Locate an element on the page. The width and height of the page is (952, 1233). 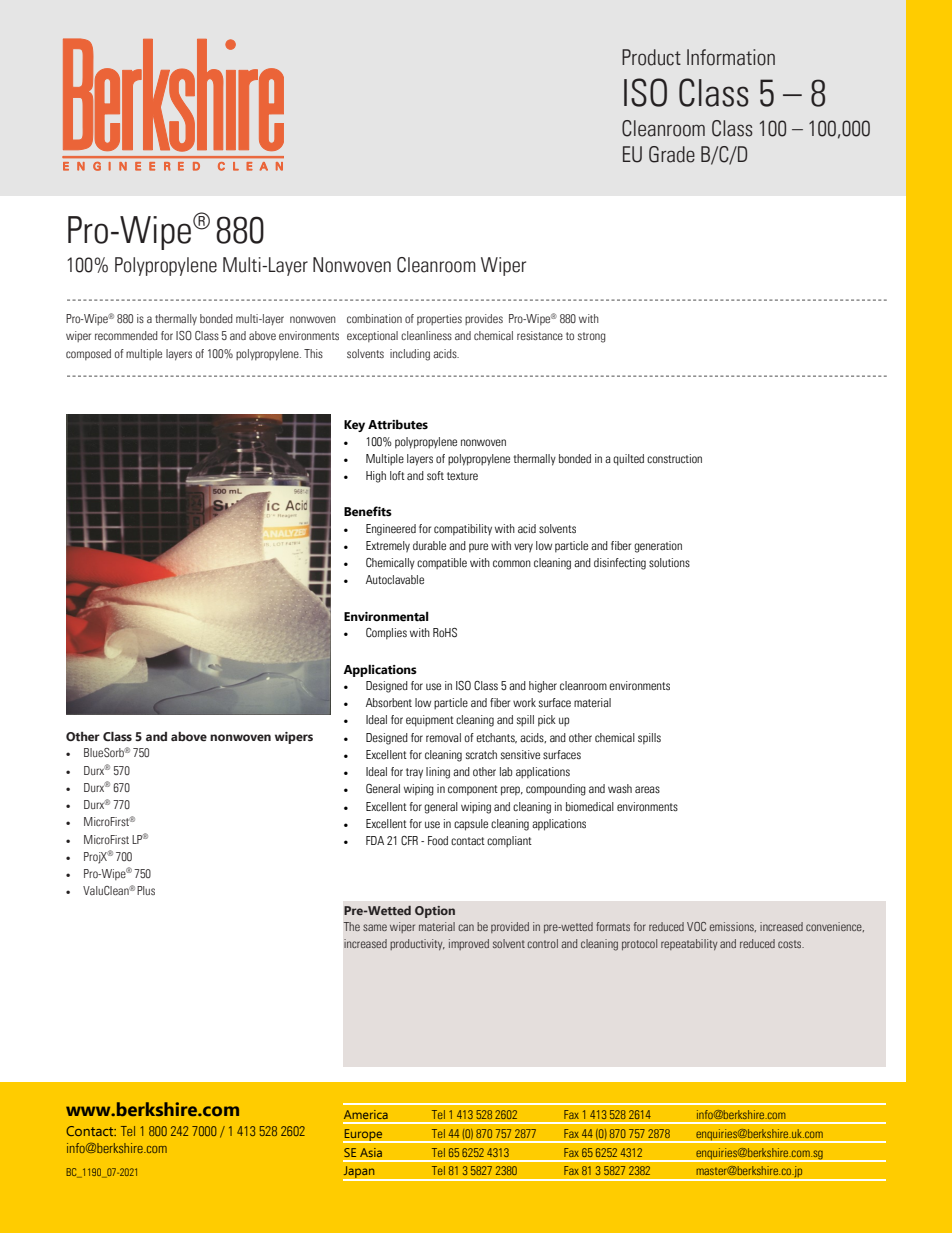
Option is located at coordinates (435, 912).
